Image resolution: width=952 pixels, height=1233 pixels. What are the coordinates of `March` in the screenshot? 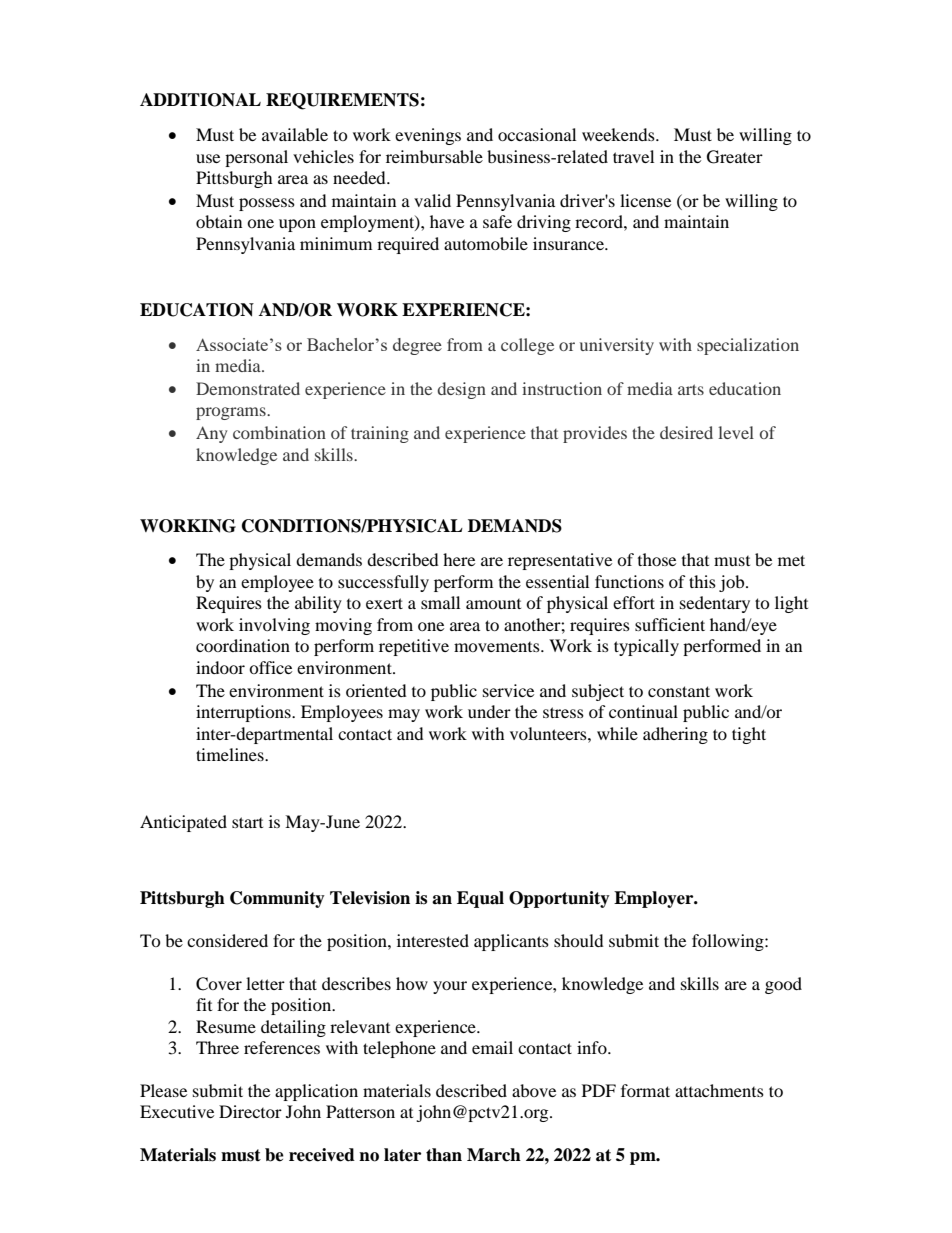 It's located at (494, 1155).
